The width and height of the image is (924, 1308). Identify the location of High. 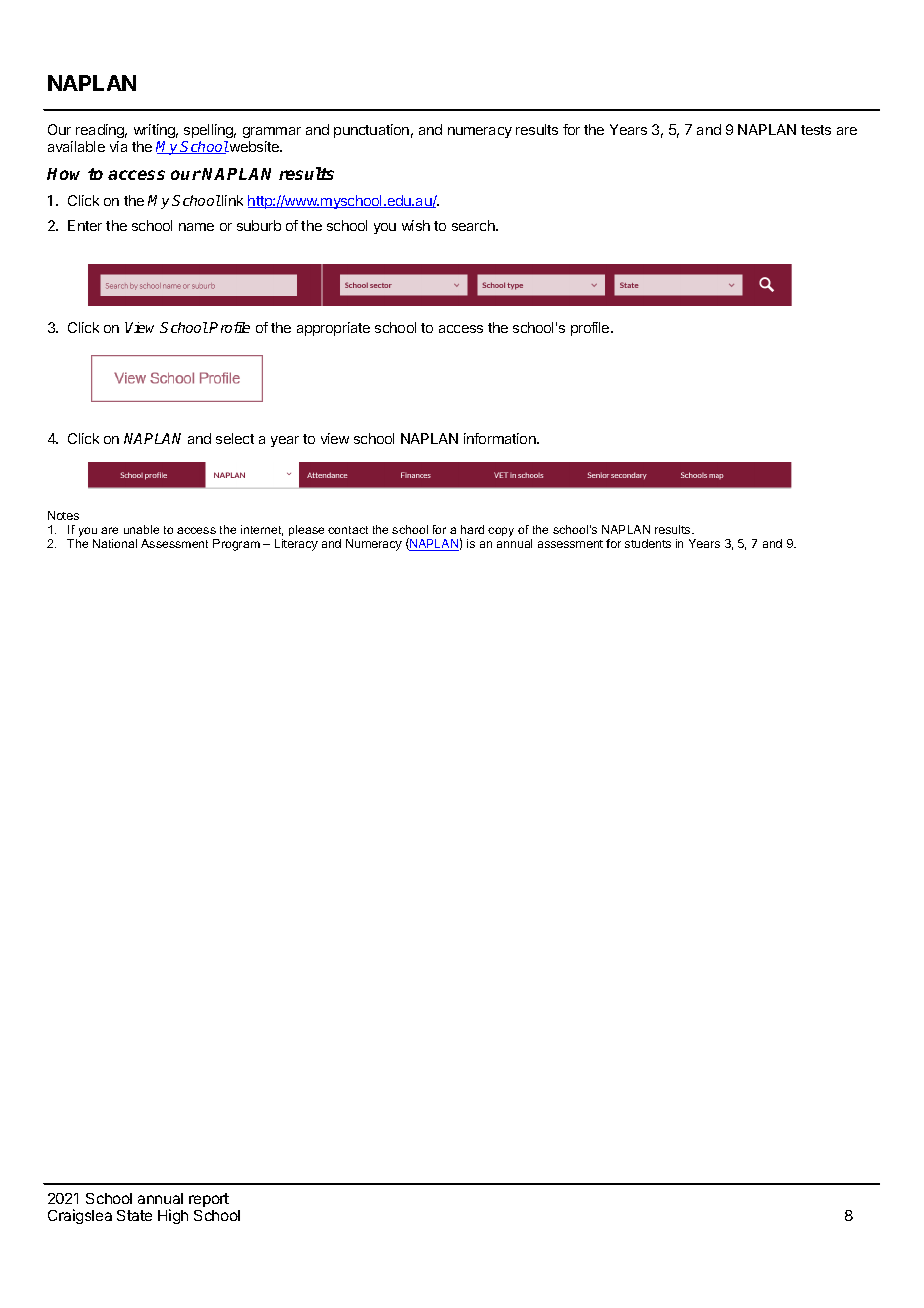
(173, 1216).
